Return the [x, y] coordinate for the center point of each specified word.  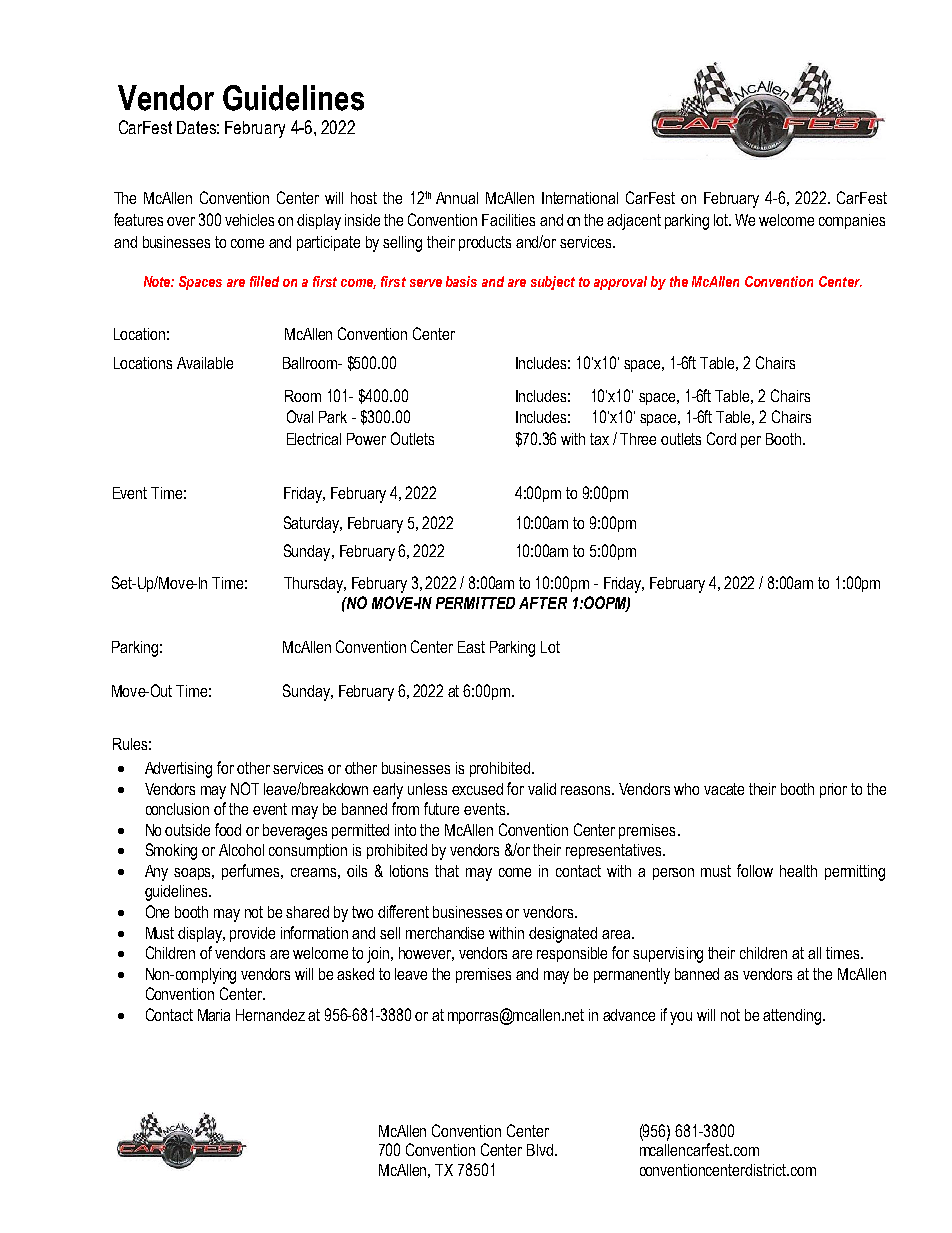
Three [638, 439]
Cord [721, 438]
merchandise [445, 933]
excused [477, 789]
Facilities [508, 220]
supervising [668, 955]
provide [252, 934]
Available [205, 363]
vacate [724, 789]
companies [852, 221]
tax [599, 439]
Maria [214, 1015]
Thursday [314, 585]
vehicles [249, 220]
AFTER [543, 603]
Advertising [178, 770]
